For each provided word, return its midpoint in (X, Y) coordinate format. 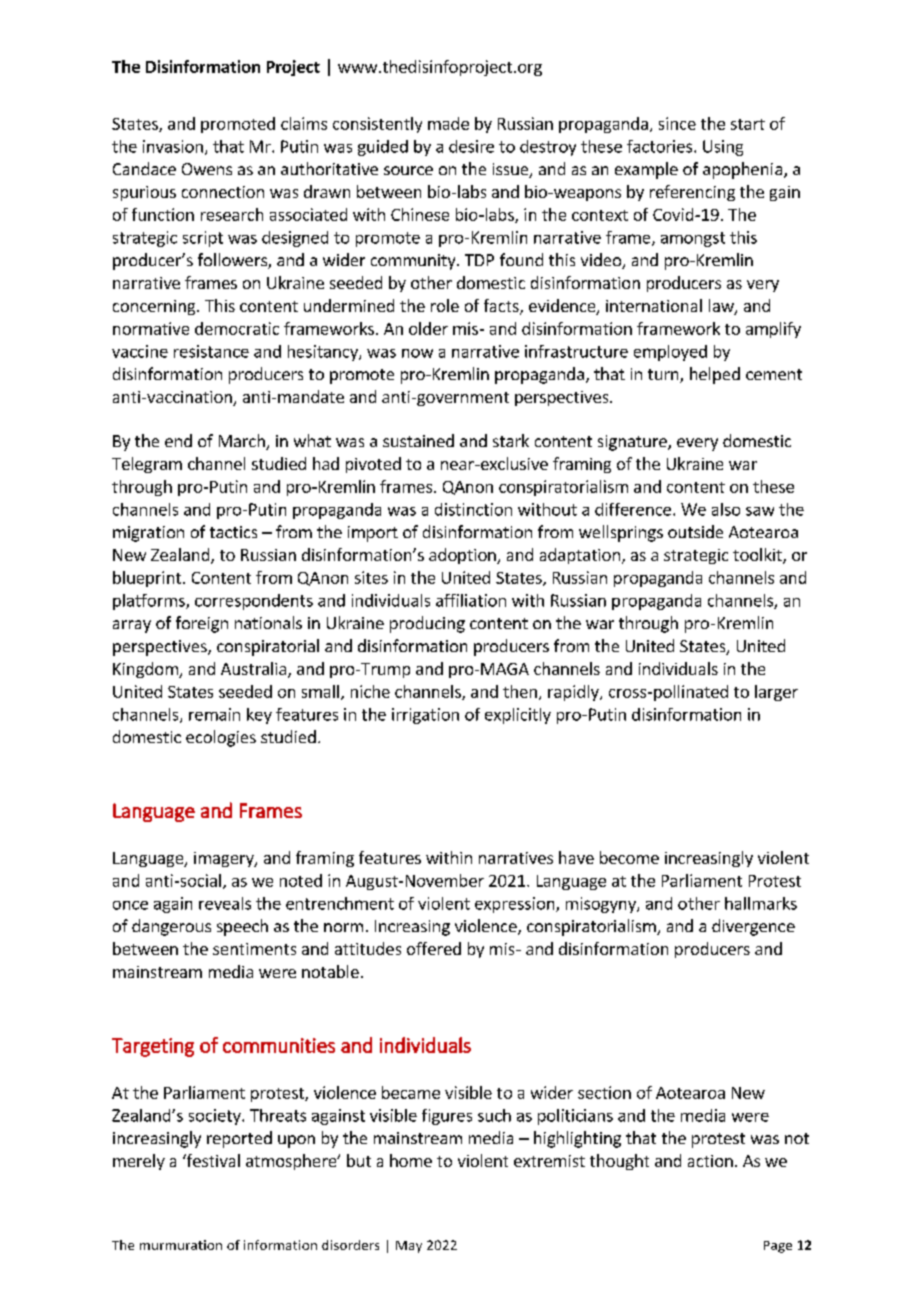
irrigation (425, 716)
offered (434, 948)
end (178, 440)
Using (723, 148)
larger (776, 693)
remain (214, 714)
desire (471, 146)
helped (715, 375)
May (409, 1247)
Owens (207, 169)
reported (239, 1139)
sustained (418, 440)
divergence (753, 927)
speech (242, 927)
